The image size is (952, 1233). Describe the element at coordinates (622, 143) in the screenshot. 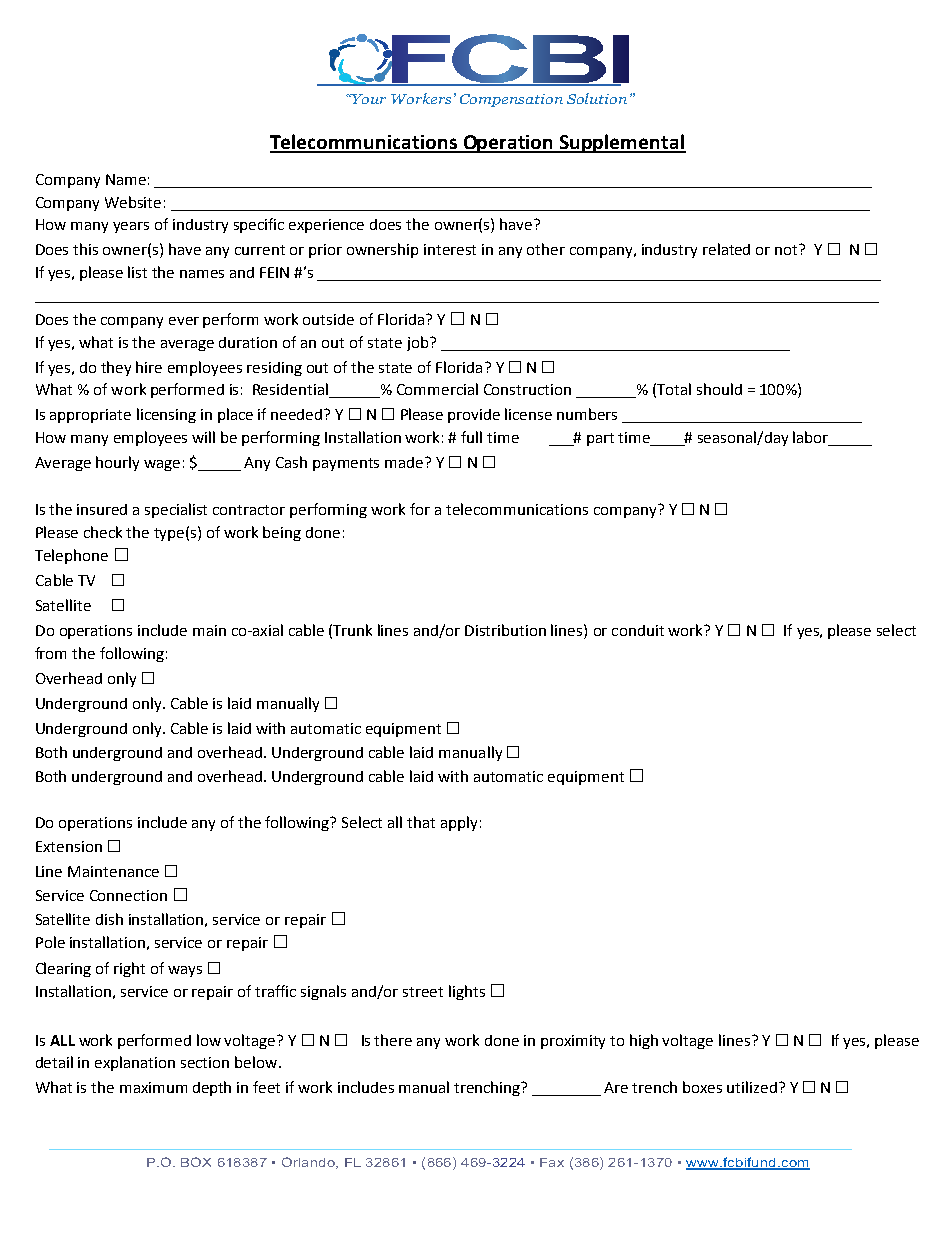

I see `Supplemental` at that location.
